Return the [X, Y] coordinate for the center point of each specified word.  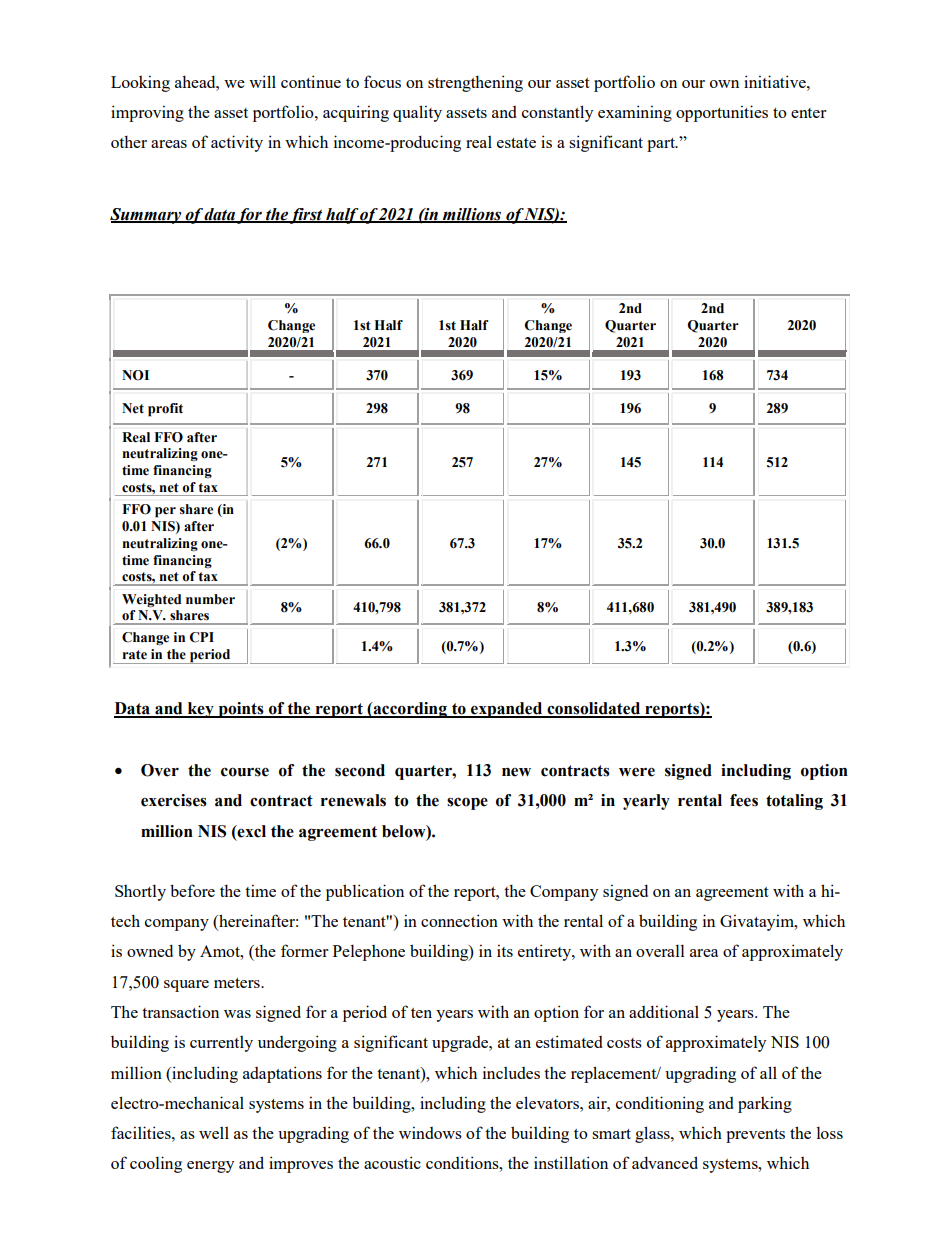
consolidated [594, 709]
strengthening [475, 83]
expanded [507, 710]
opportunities [722, 113]
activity [237, 143]
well [214, 1133]
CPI [202, 637]
